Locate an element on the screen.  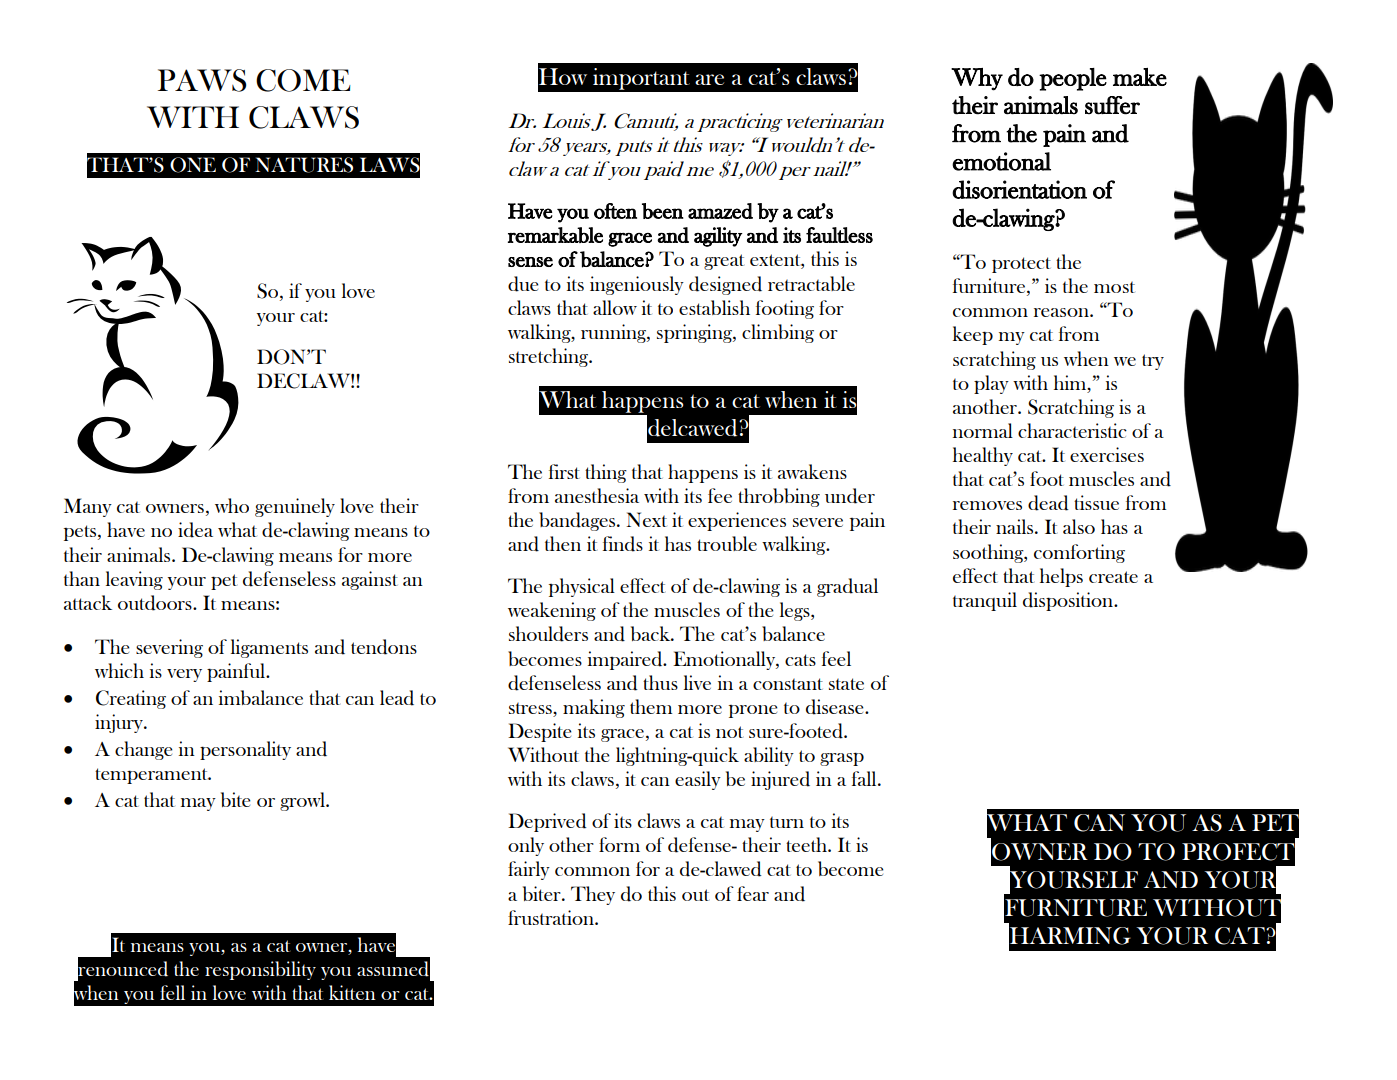
very is located at coordinates (184, 675).
